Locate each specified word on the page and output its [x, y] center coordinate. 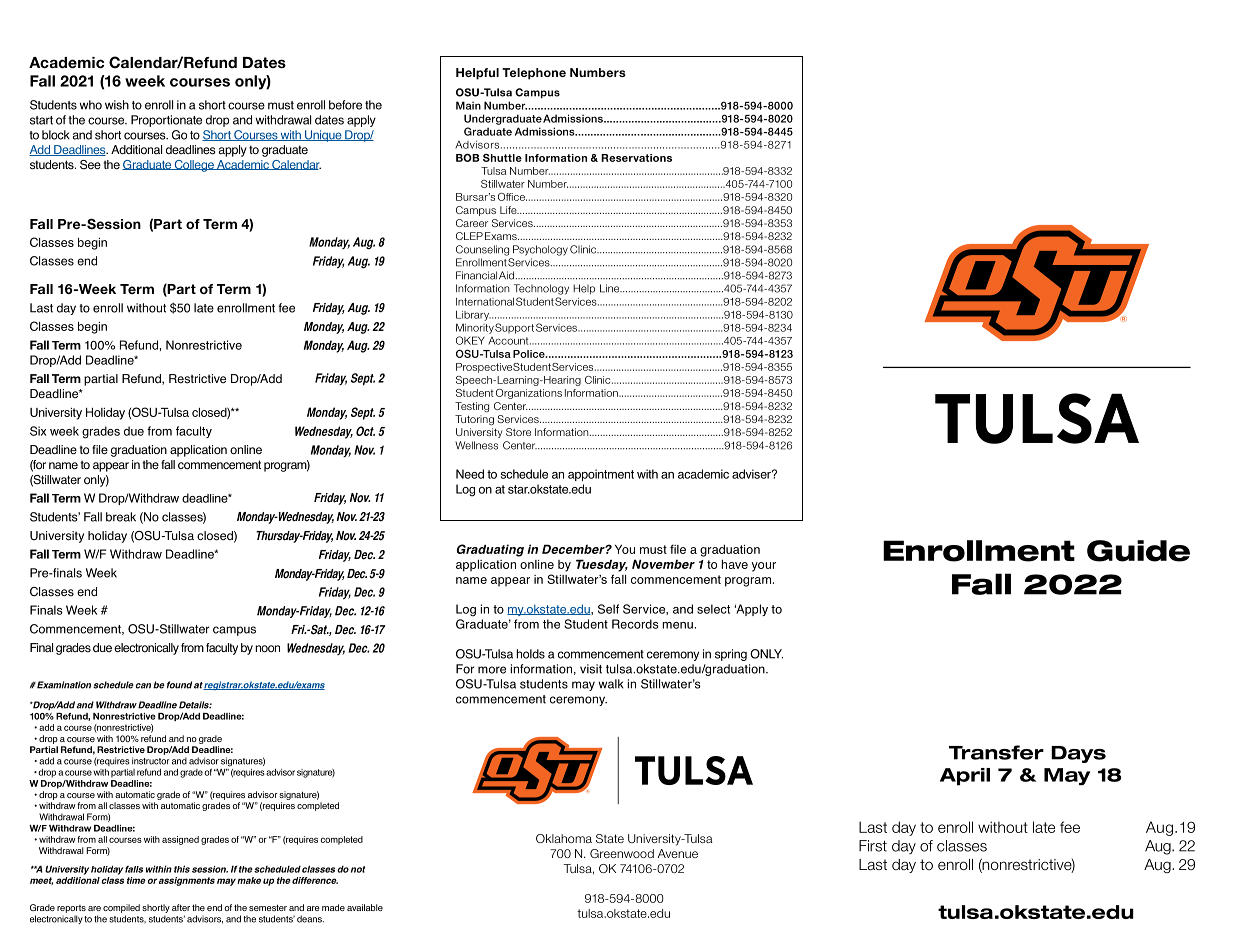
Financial [476, 275]
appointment [601, 475]
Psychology [540, 250]
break [121, 517]
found [179, 685]
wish [117, 105]
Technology [541, 289]
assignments [187, 881]
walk [611, 684]
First [873, 846]
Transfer [996, 752]
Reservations [636, 158]
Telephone [534, 74]
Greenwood [622, 853]
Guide [1138, 551]
